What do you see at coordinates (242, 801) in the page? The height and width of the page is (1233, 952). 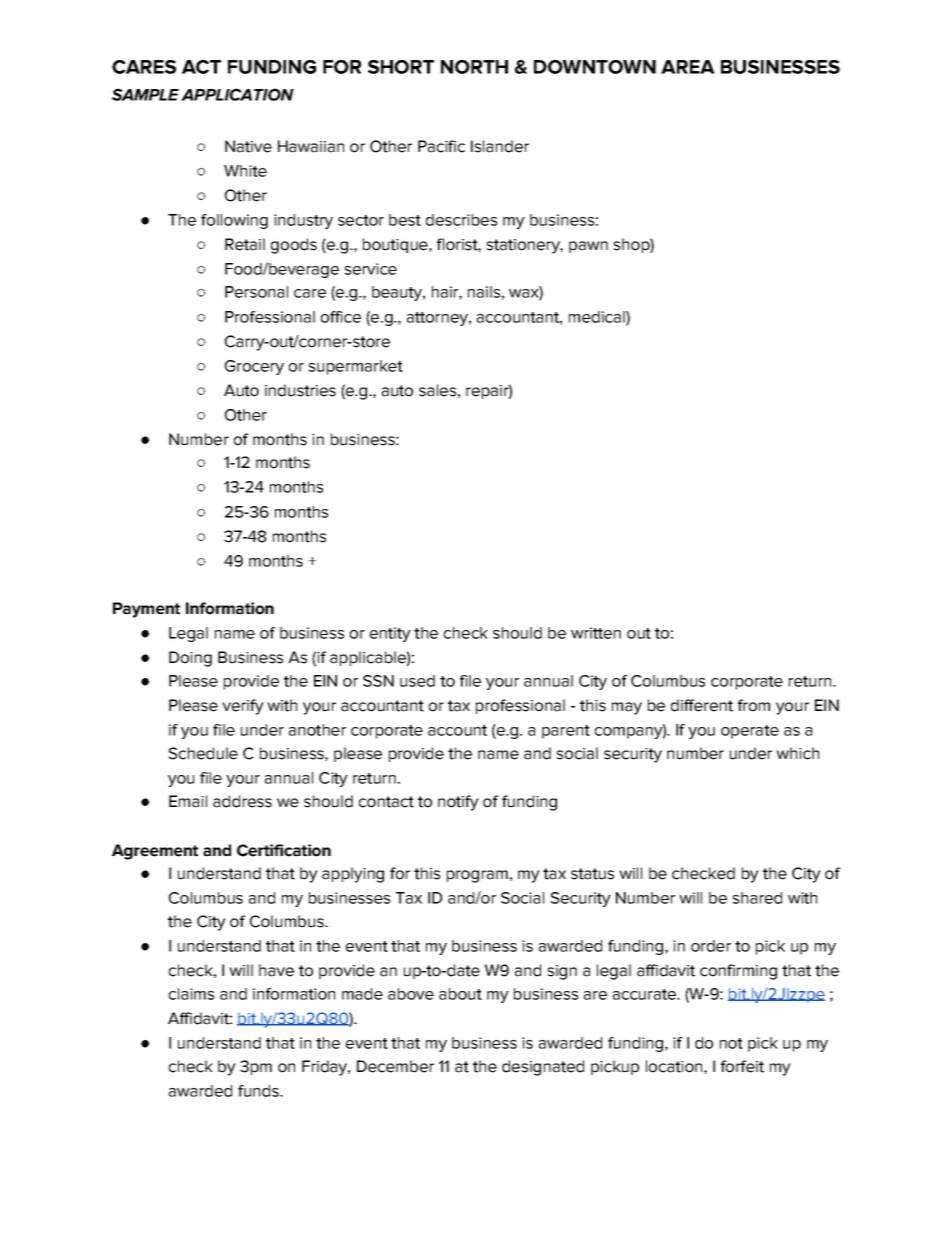 I see `address` at bounding box center [242, 801].
